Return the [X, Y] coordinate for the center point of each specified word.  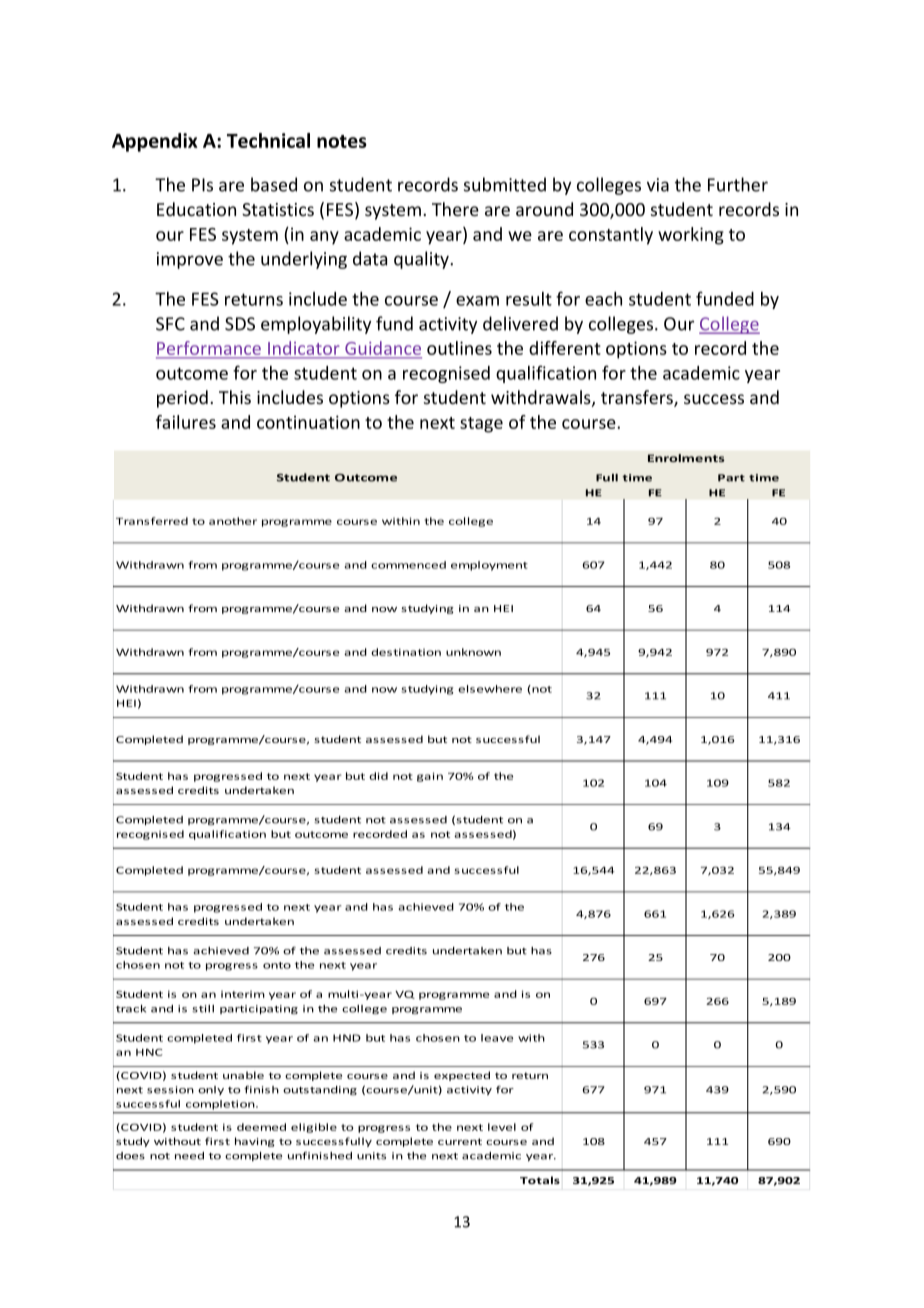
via [658, 185]
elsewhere [490, 689]
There [455, 209]
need [189, 1156]
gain [430, 777]
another [233, 521]
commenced [408, 565]
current [460, 1141]
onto [277, 965]
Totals [540, 1180]
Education [196, 209]
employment [489, 566]
